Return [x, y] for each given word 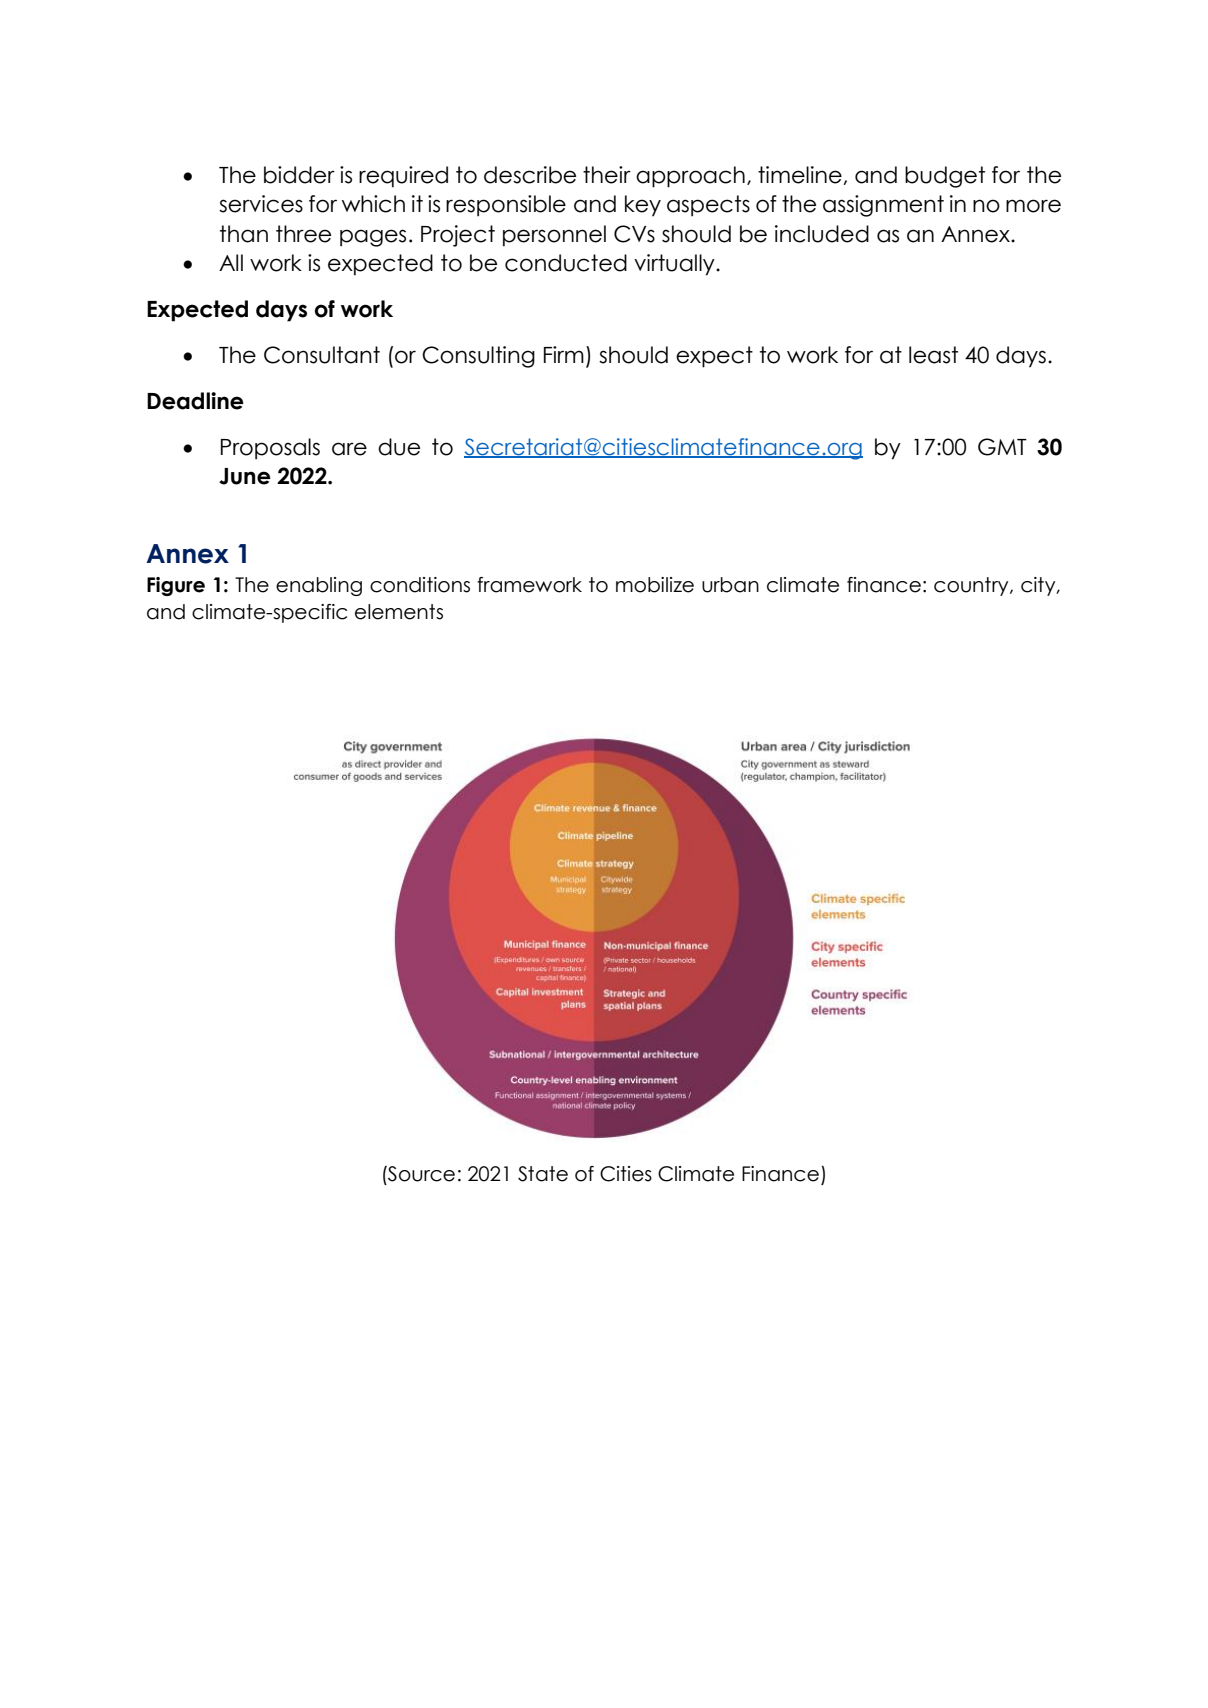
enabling [319, 586]
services [261, 204]
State [543, 1174]
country [972, 586]
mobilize [655, 585]
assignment [883, 206]
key [643, 206]
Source [420, 1174]
